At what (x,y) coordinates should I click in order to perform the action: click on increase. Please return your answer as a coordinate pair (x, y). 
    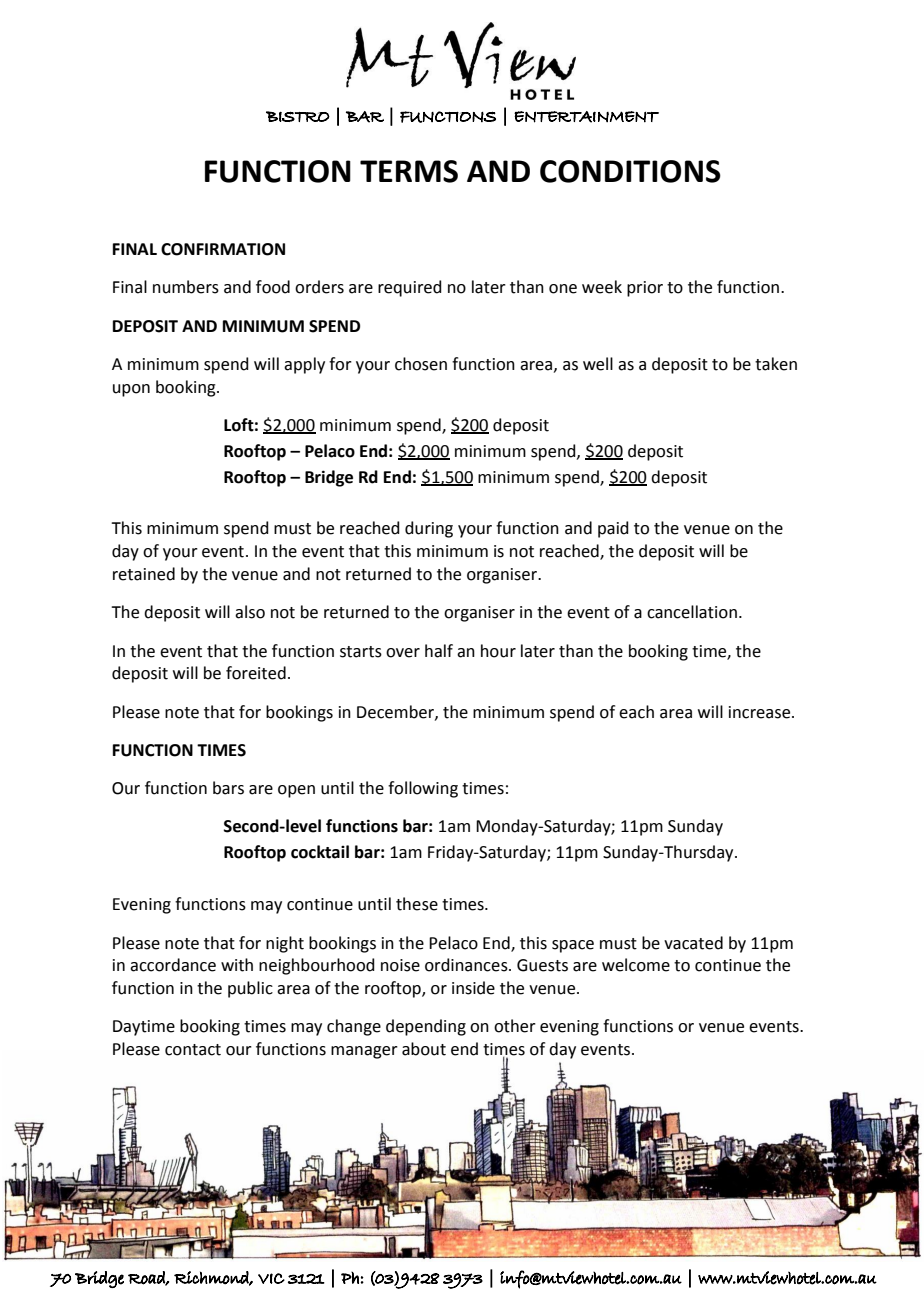
    Looking at the image, I should click on (761, 712).
